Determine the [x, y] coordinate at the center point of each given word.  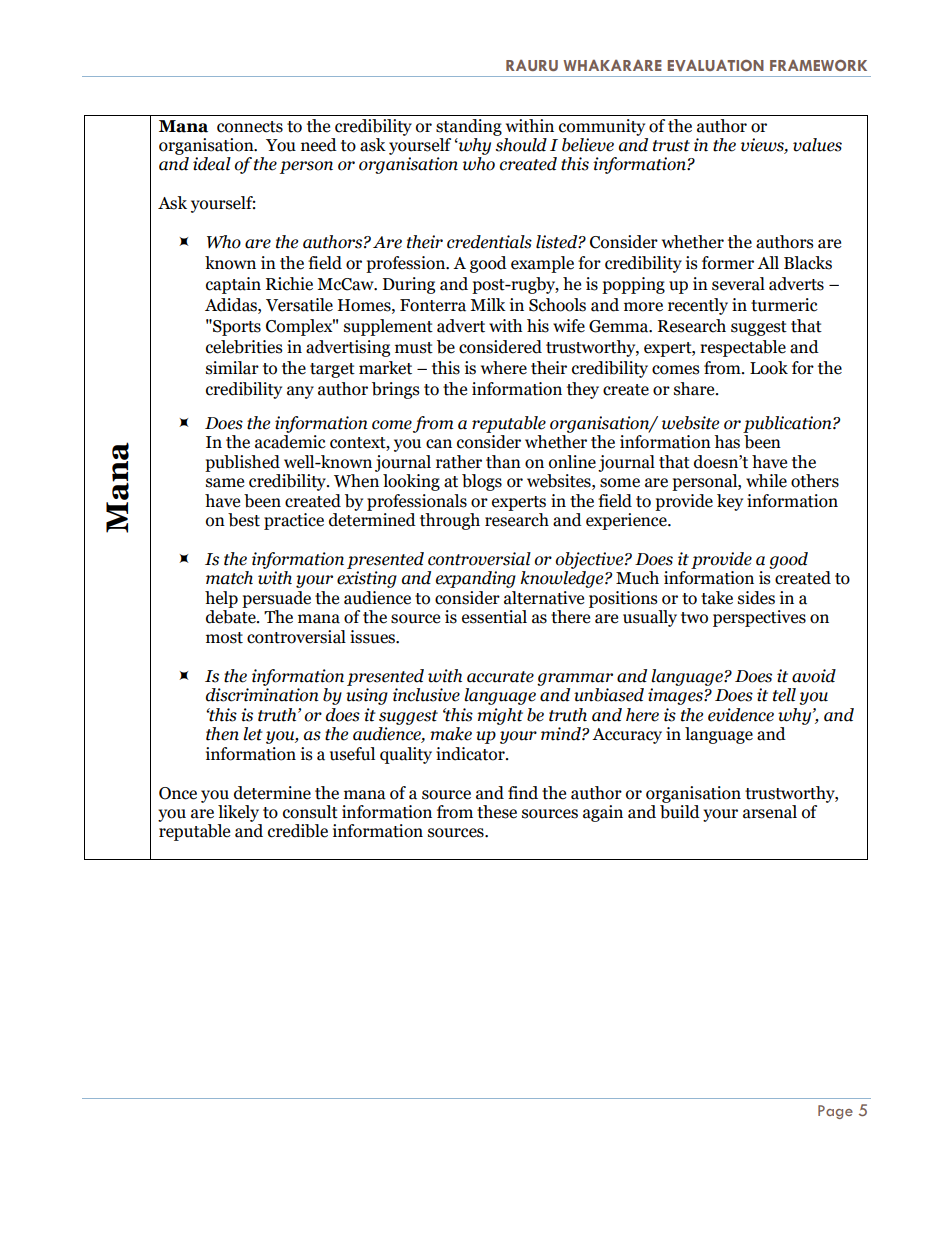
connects [250, 127]
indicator [471, 754]
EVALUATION [716, 65]
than [503, 462]
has [727, 442]
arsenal [770, 812]
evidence [741, 715]
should [520, 143]
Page [835, 1112]
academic [290, 442]
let [253, 734]
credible [298, 831]
